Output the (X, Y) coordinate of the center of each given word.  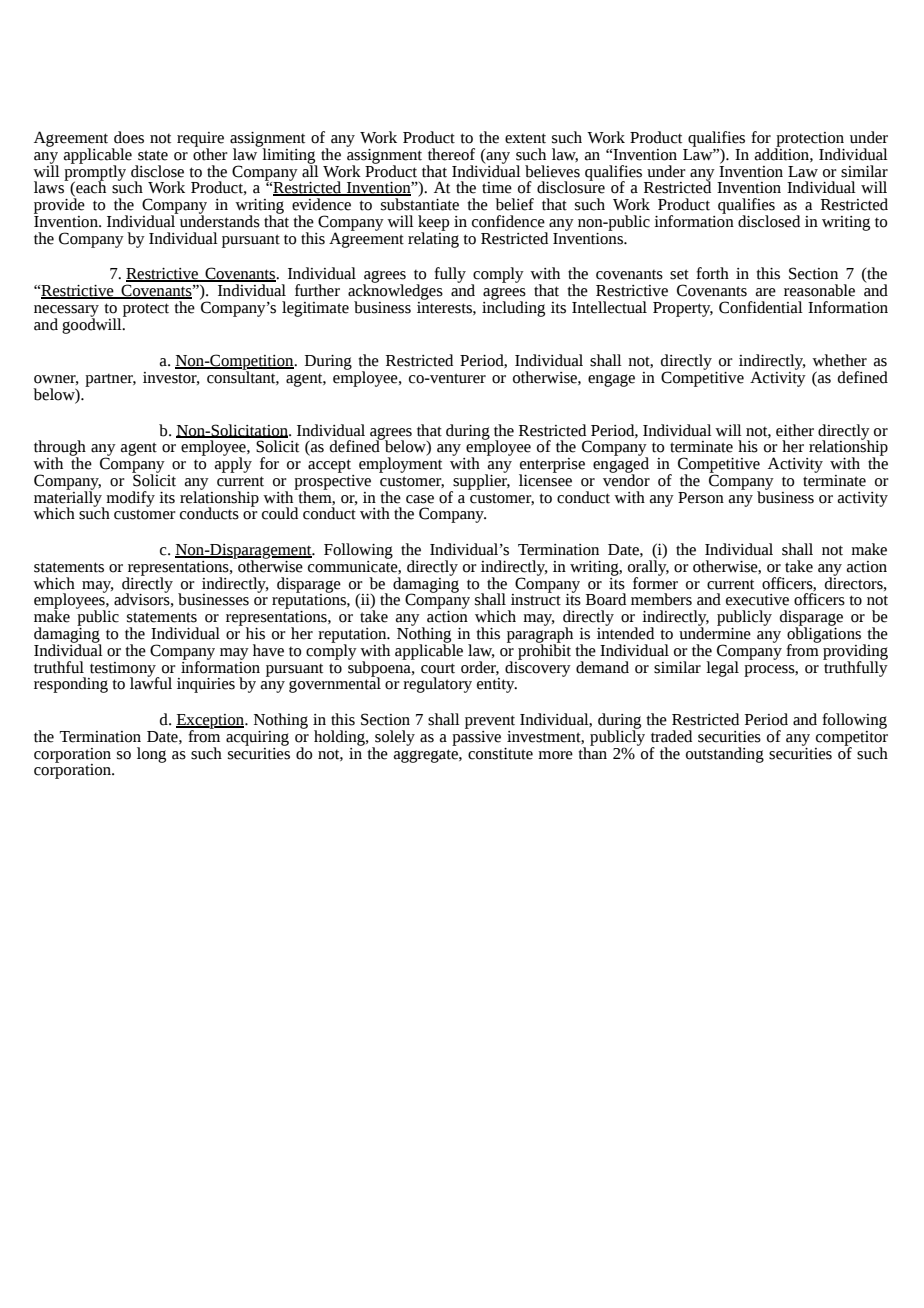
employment (400, 464)
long (151, 755)
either (795, 430)
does (129, 137)
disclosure (571, 186)
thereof (451, 154)
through (60, 449)
